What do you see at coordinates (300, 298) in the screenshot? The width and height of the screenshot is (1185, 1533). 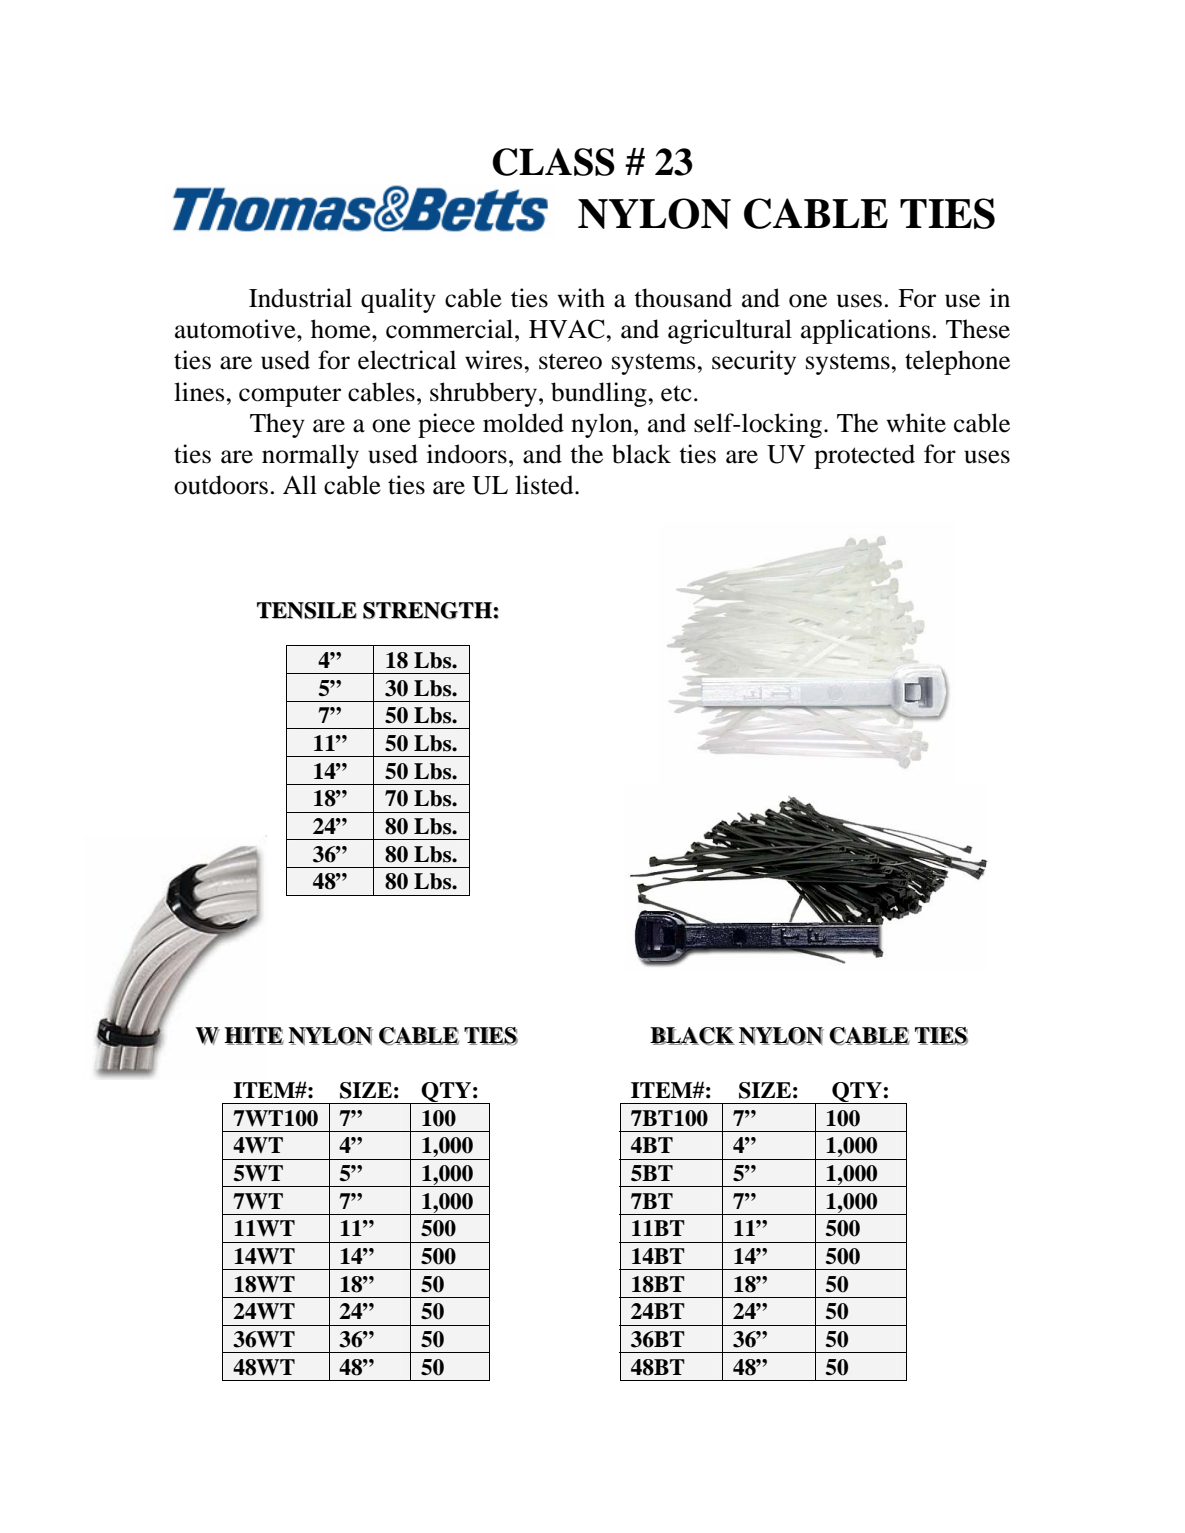 I see `Industrial` at bounding box center [300, 298].
